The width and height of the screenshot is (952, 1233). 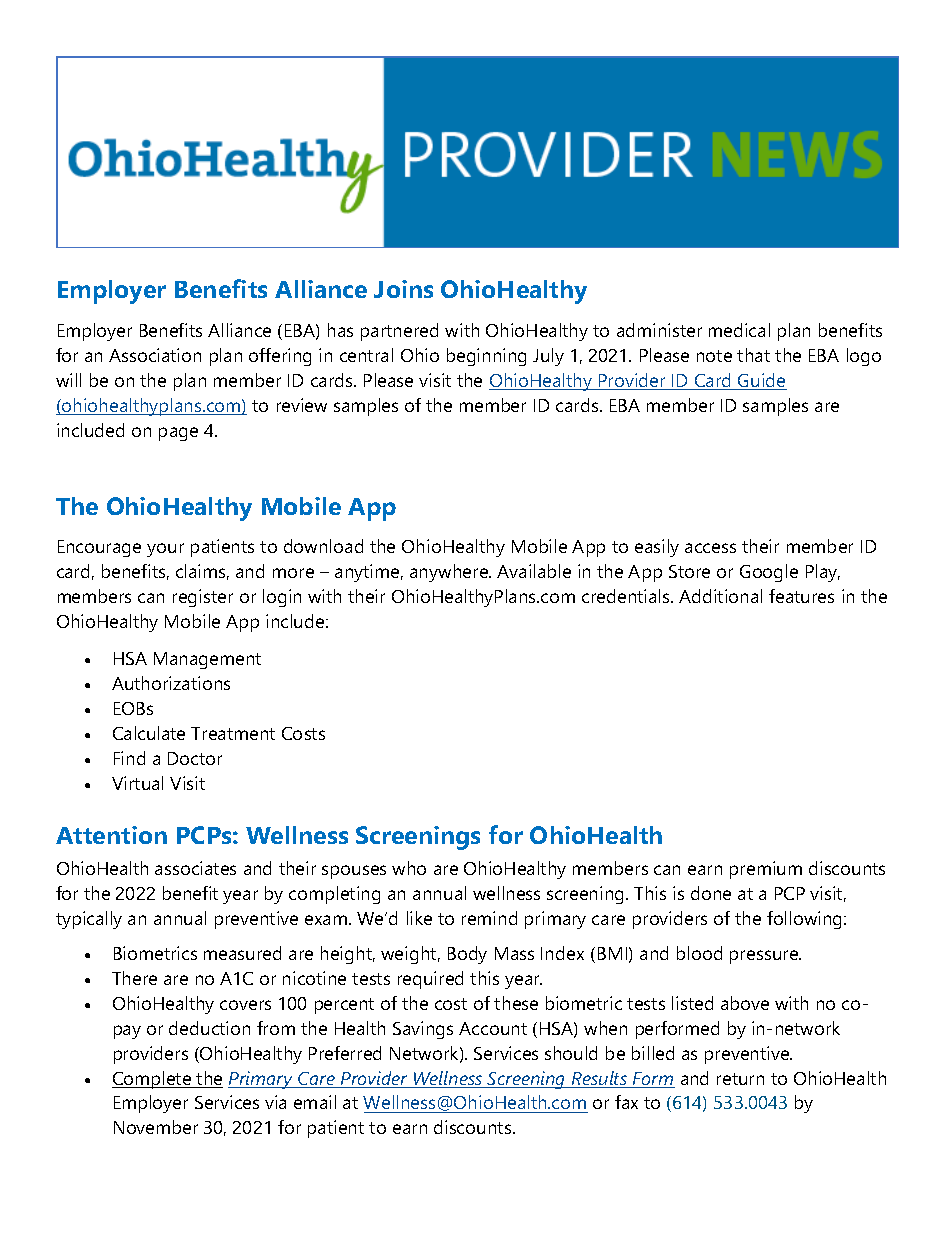 What do you see at coordinates (801, 596) in the screenshot?
I see `features` at bounding box center [801, 596].
